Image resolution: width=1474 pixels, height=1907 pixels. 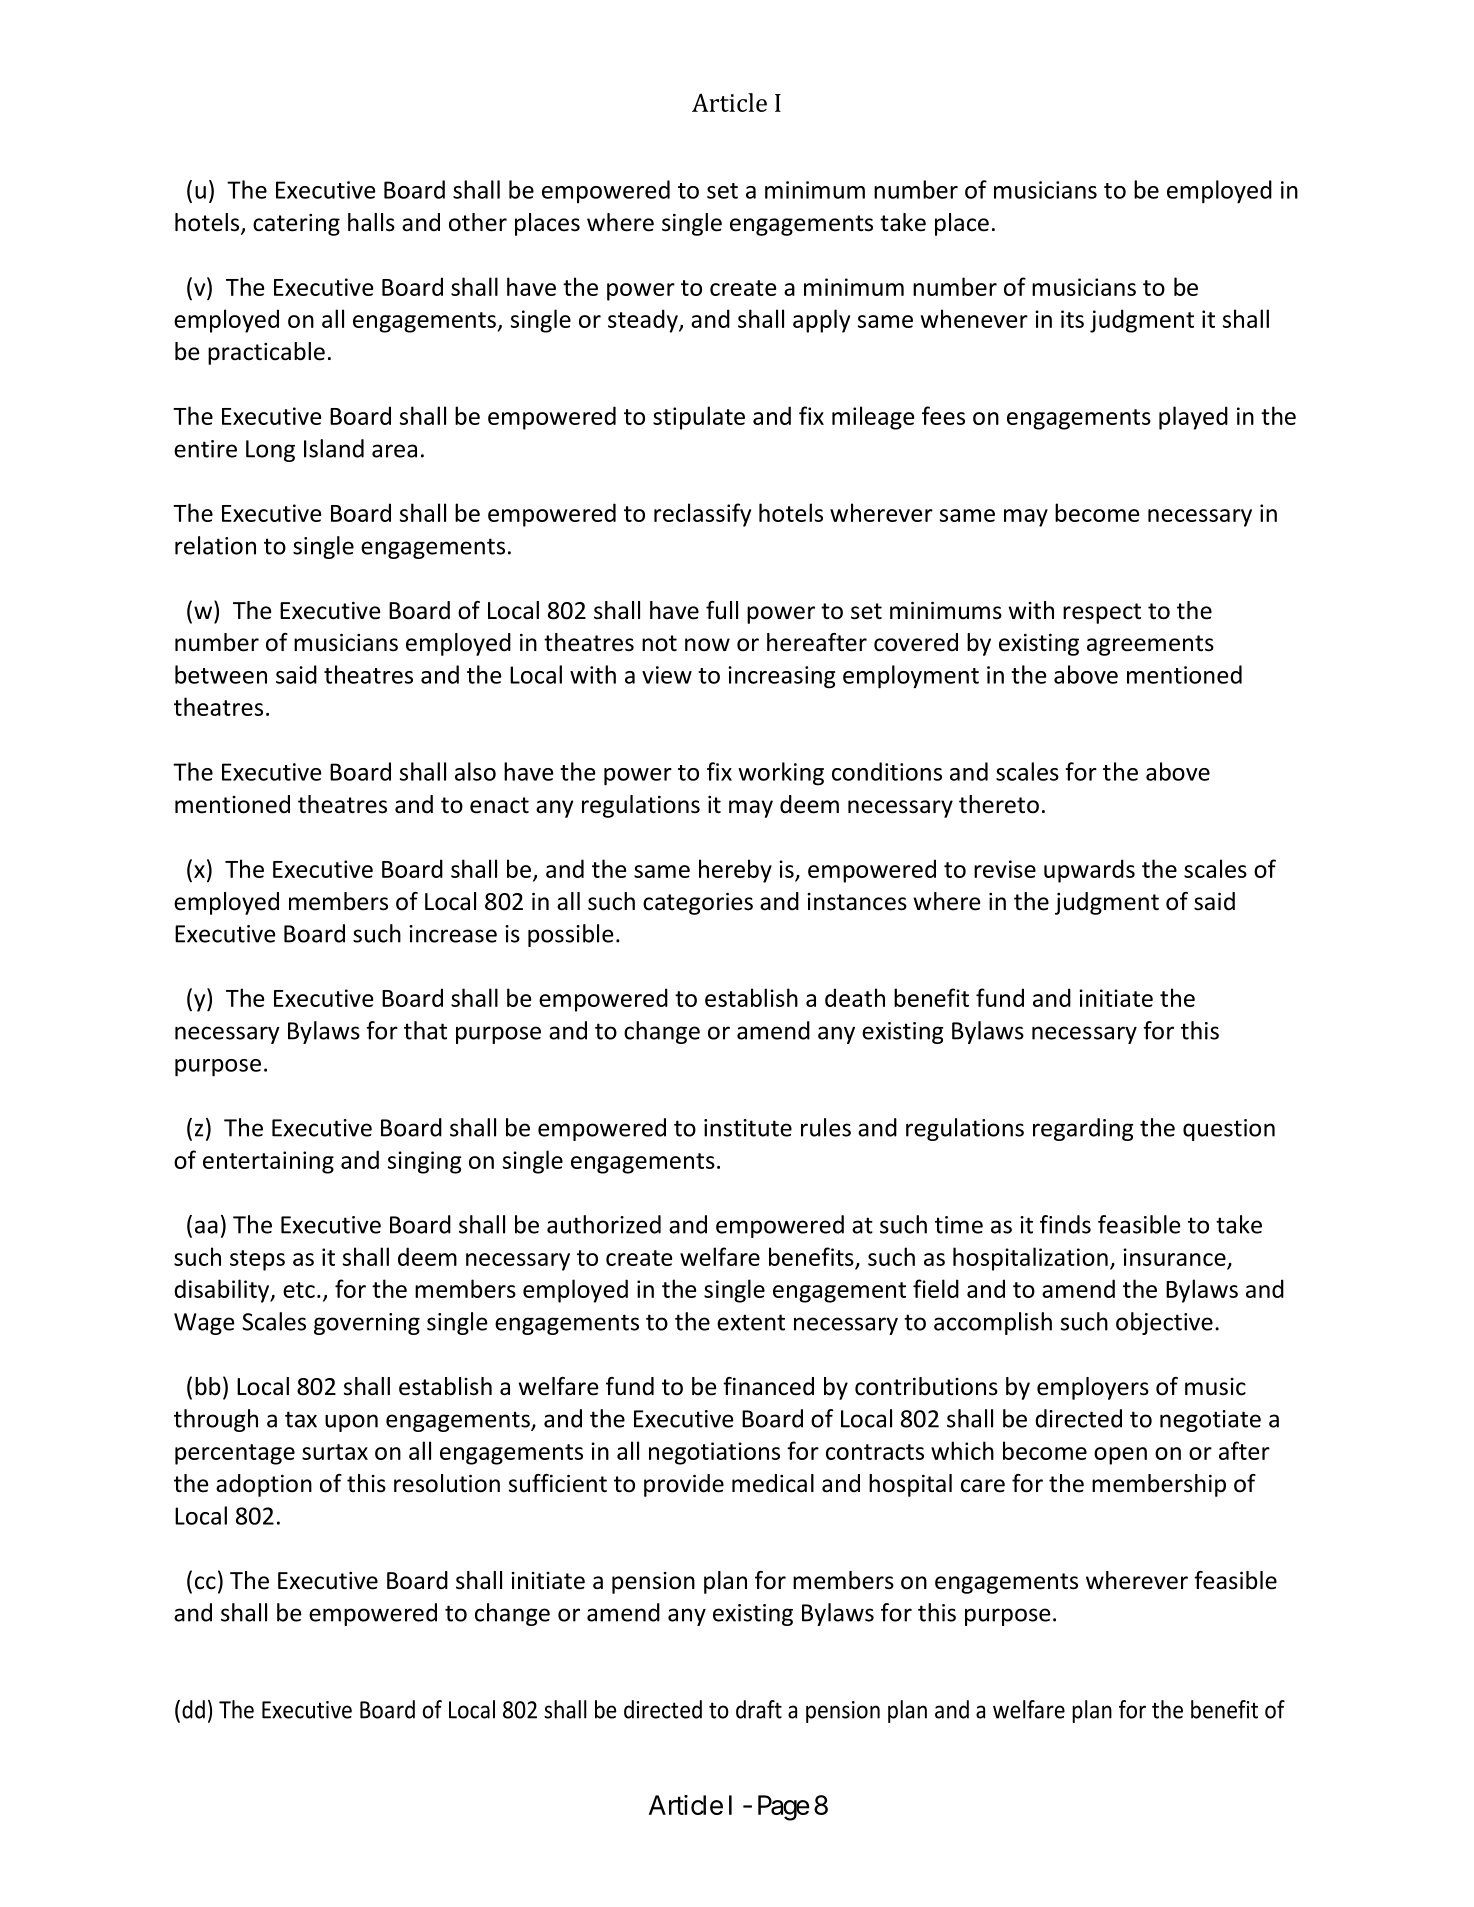 I want to click on respect, so click(x=1102, y=613).
